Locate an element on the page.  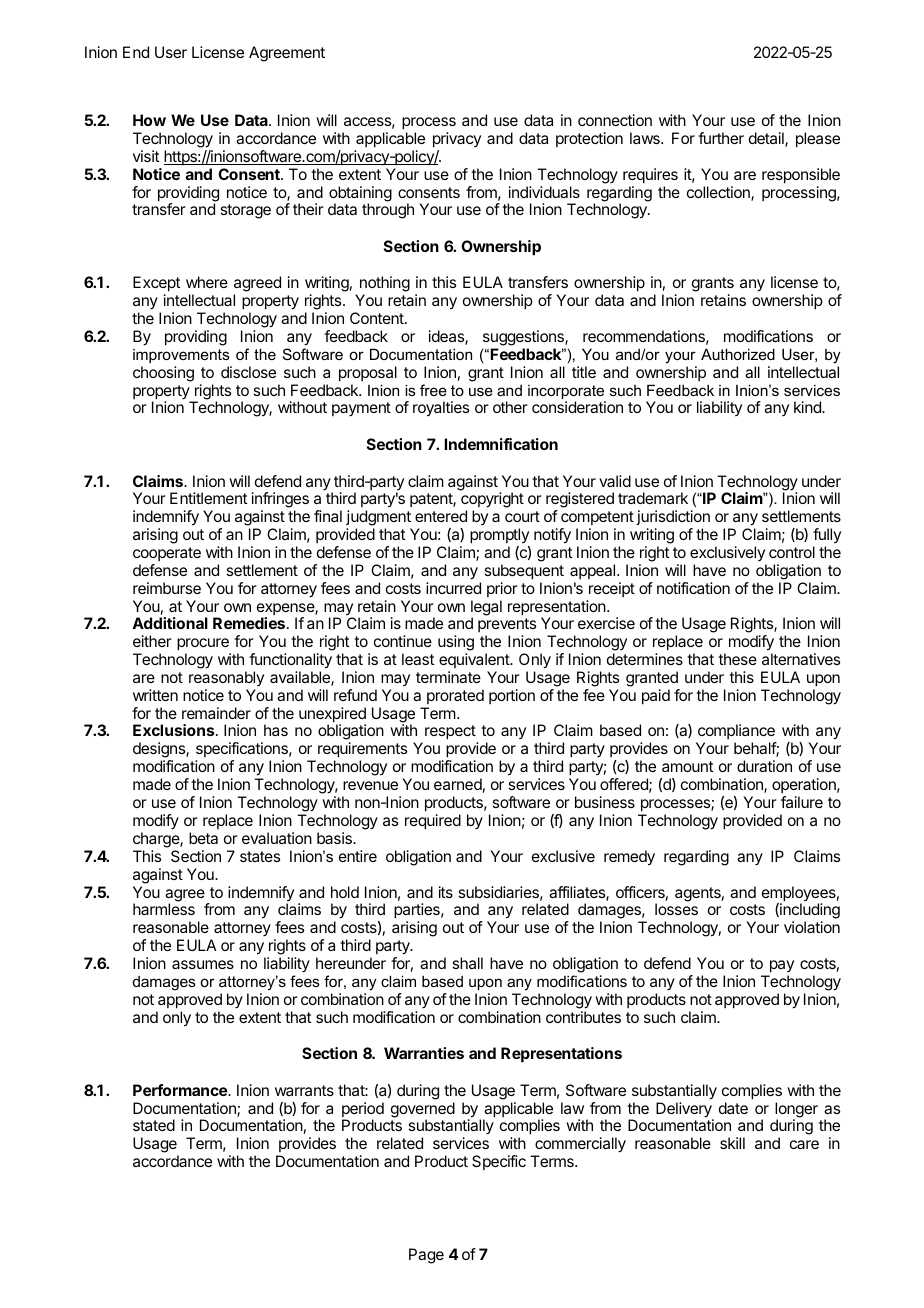
detail is located at coordinates (767, 139).
